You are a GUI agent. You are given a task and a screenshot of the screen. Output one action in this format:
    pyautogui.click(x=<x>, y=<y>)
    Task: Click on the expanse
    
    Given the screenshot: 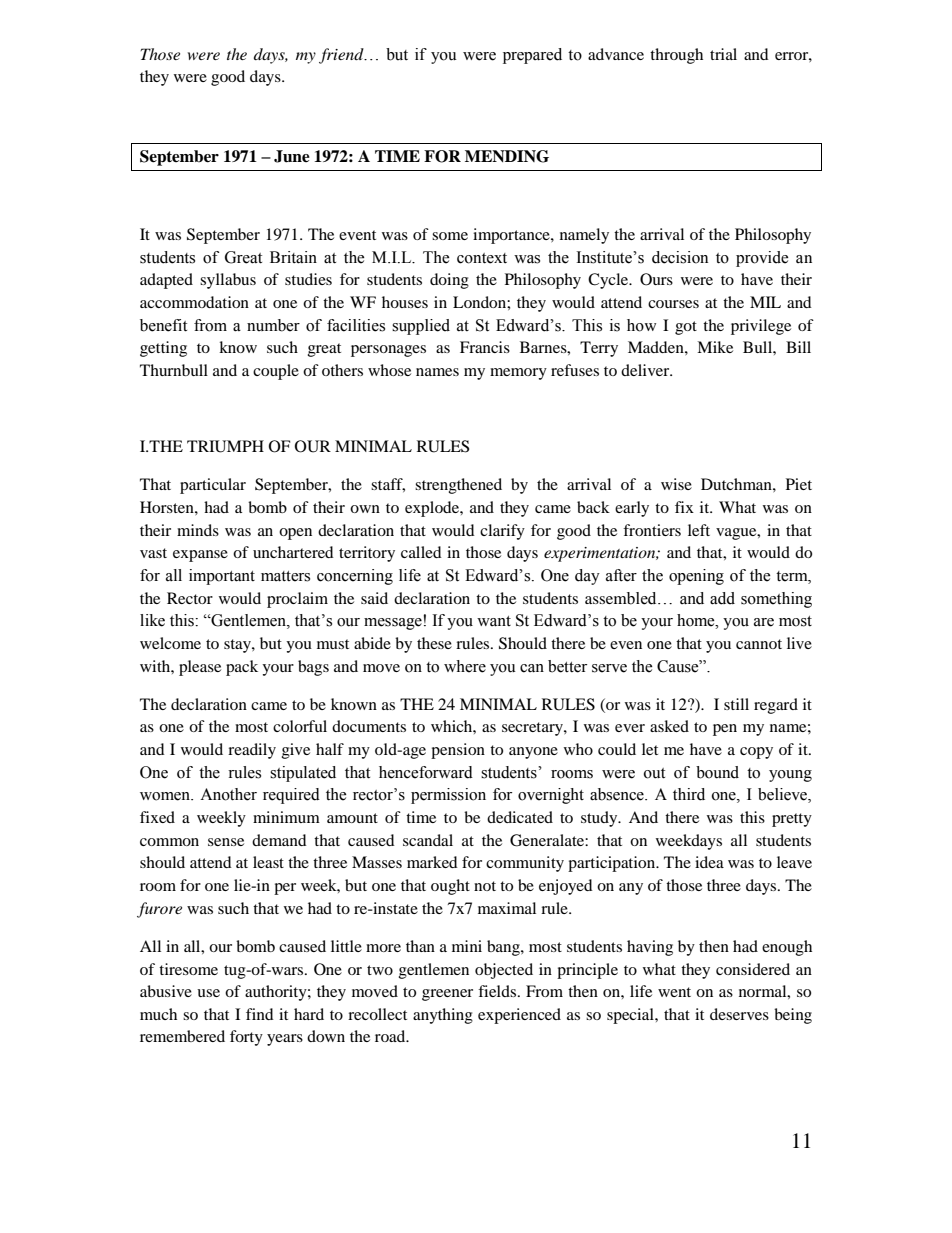 What is the action you would take?
    pyautogui.click(x=200, y=556)
